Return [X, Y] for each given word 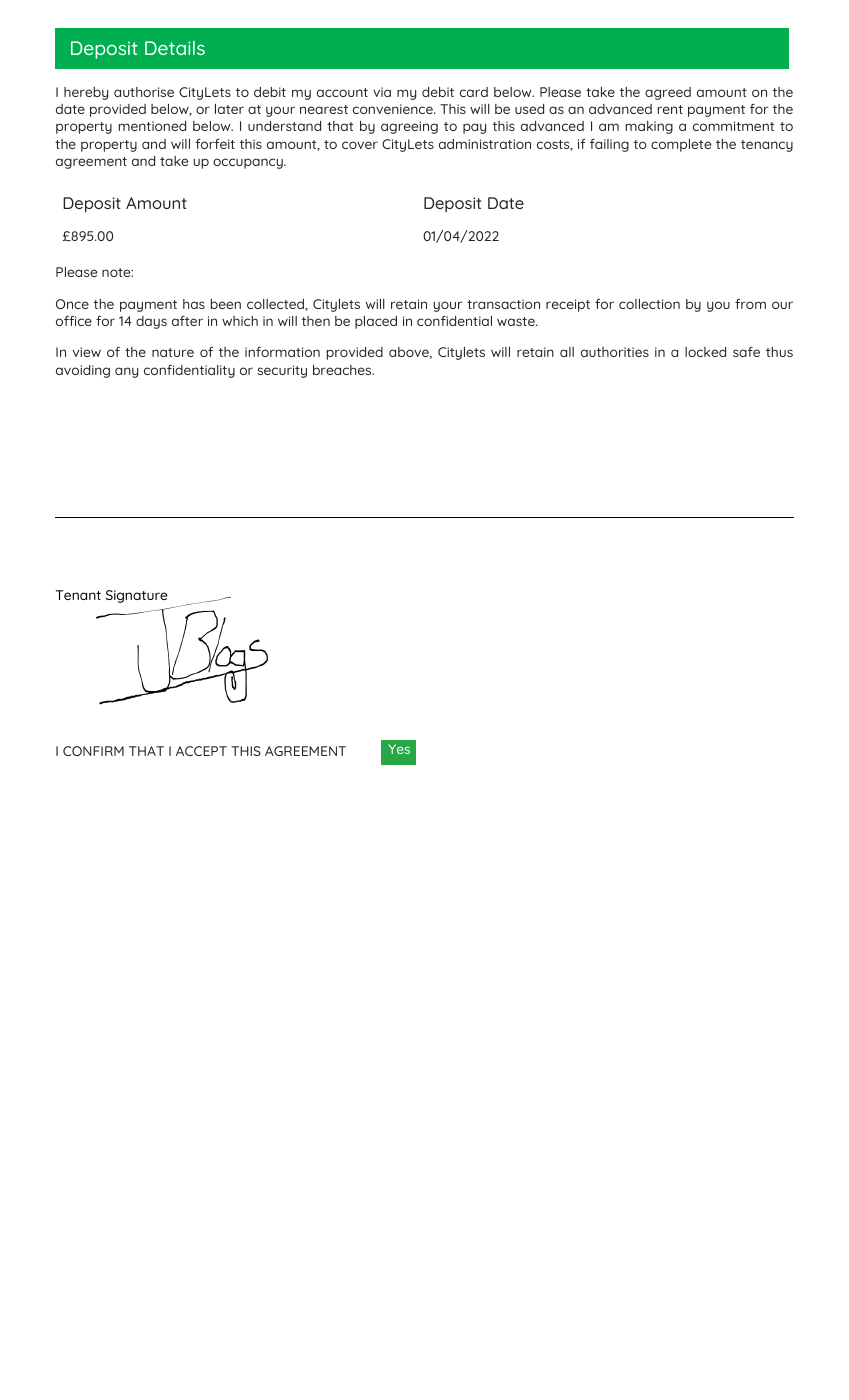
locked [705, 352]
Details [175, 48]
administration [485, 144]
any [126, 372]
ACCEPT [201, 751]
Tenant [78, 595]
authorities [615, 352]
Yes [399, 749]
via [382, 92]
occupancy [249, 163]
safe [746, 351]
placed [376, 322]
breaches [343, 370]
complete [681, 145]
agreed [668, 93]
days [151, 322]
